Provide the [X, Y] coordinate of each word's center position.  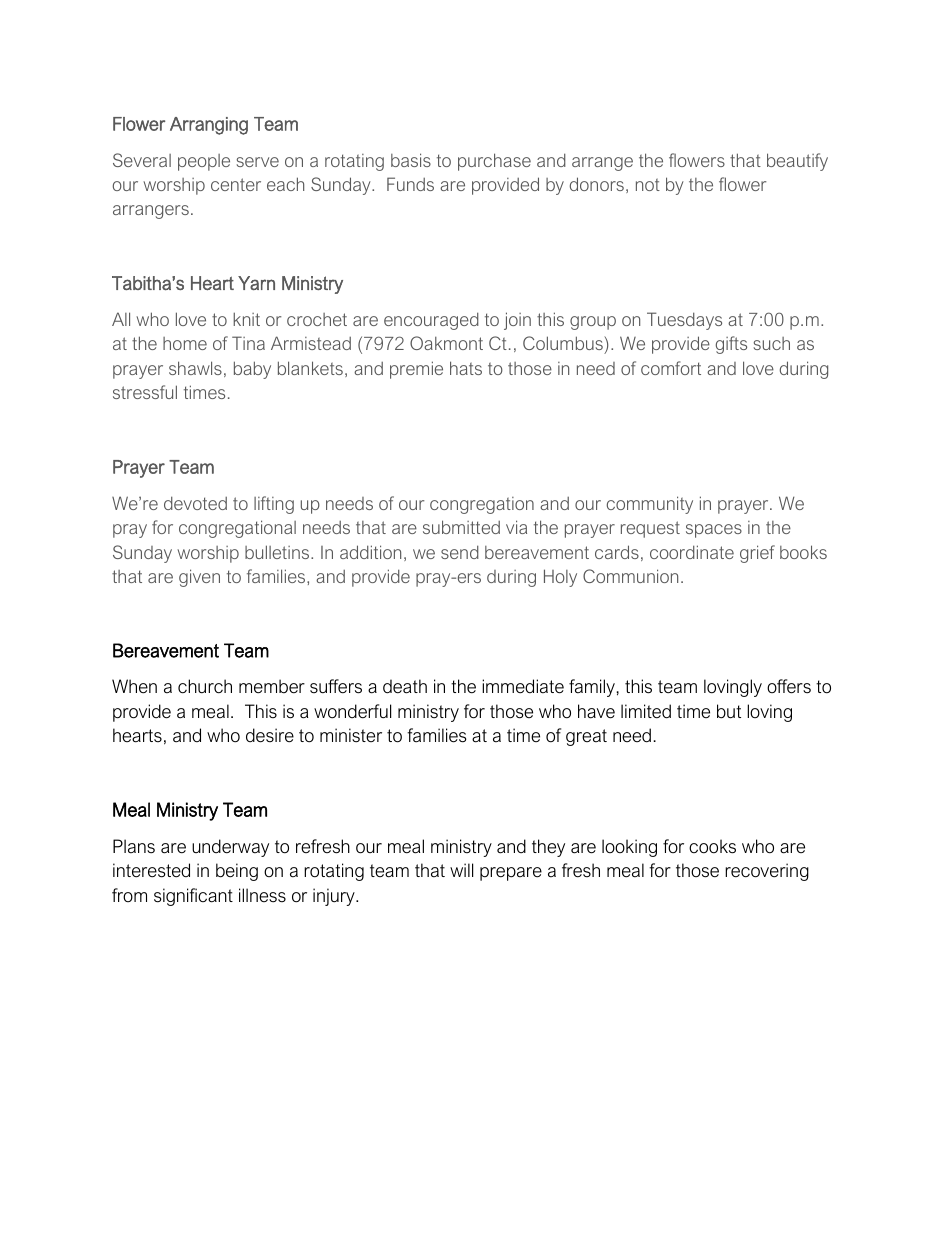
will [461, 870]
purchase [494, 162]
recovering [767, 872]
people [204, 162]
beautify [797, 162]
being [237, 872]
